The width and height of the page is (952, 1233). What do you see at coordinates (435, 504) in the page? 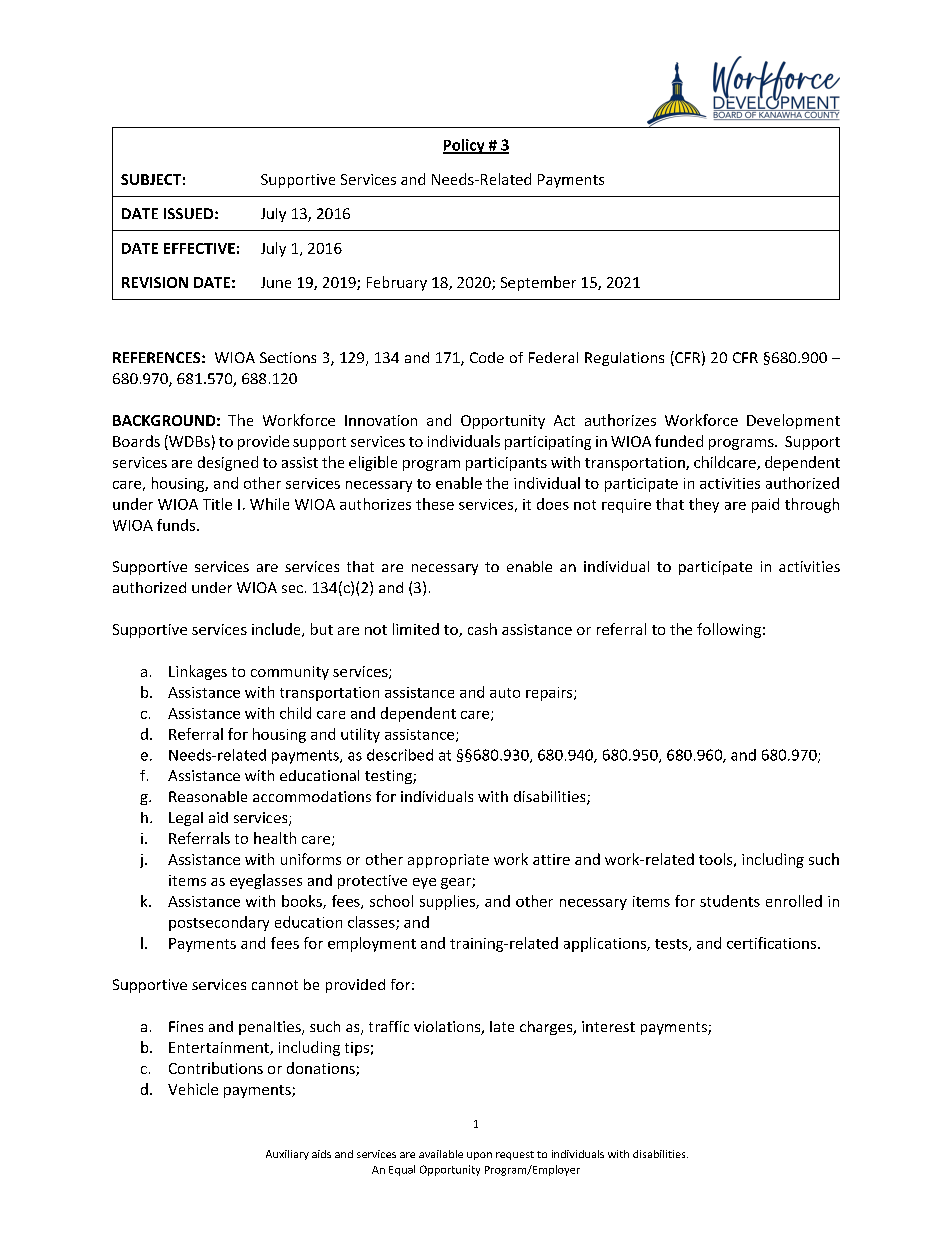
I see `these` at bounding box center [435, 504].
